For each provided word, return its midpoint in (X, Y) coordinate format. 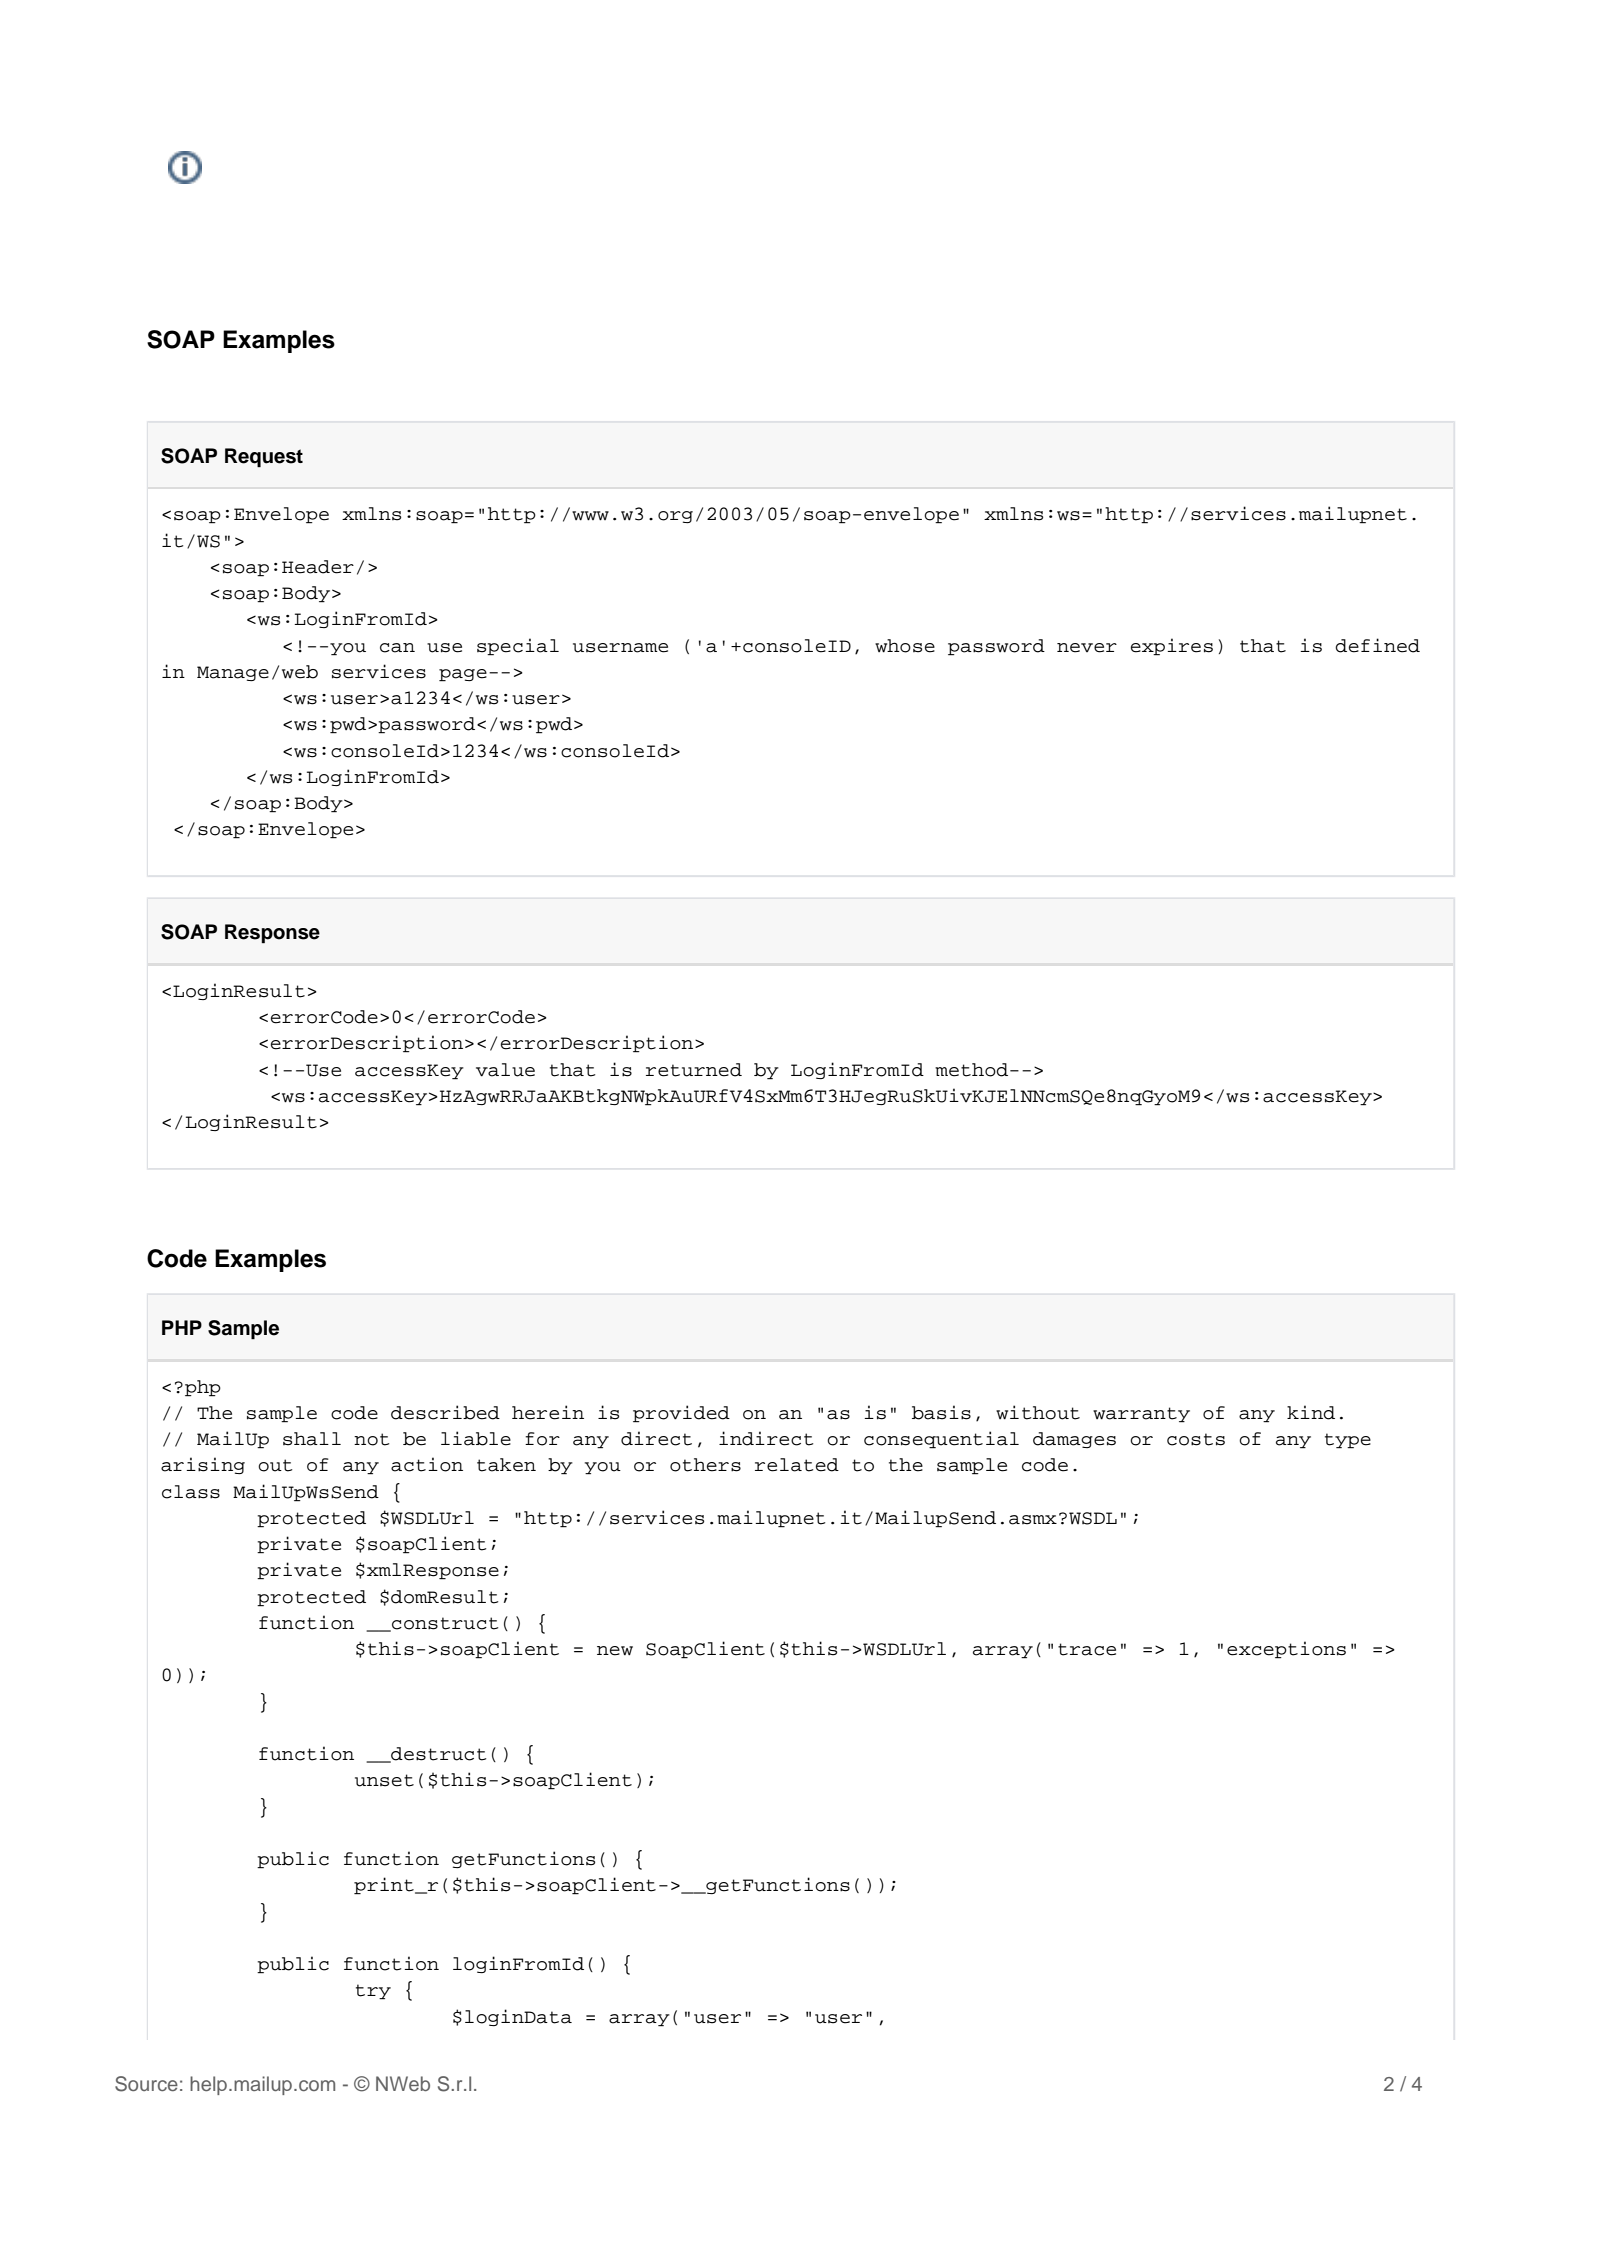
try (373, 1992)
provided (681, 1414)
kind (1311, 1412)
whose (905, 646)
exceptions (1286, 1650)
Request (264, 457)
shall (312, 1439)
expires (1172, 647)
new (615, 1651)
